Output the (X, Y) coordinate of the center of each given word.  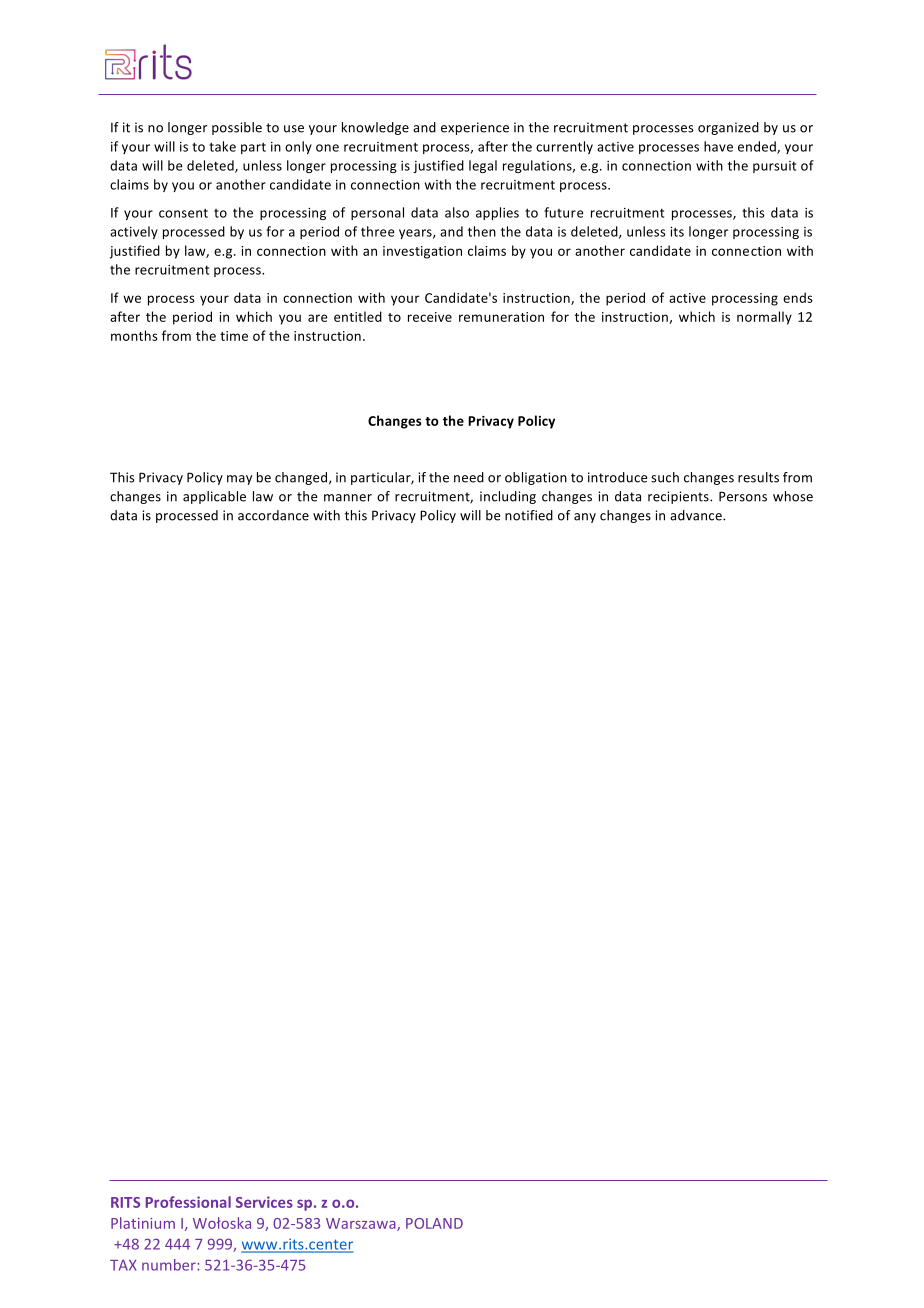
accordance (273, 515)
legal (483, 166)
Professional (188, 1202)
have (718, 146)
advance (697, 515)
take (222, 146)
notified (529, 515)
